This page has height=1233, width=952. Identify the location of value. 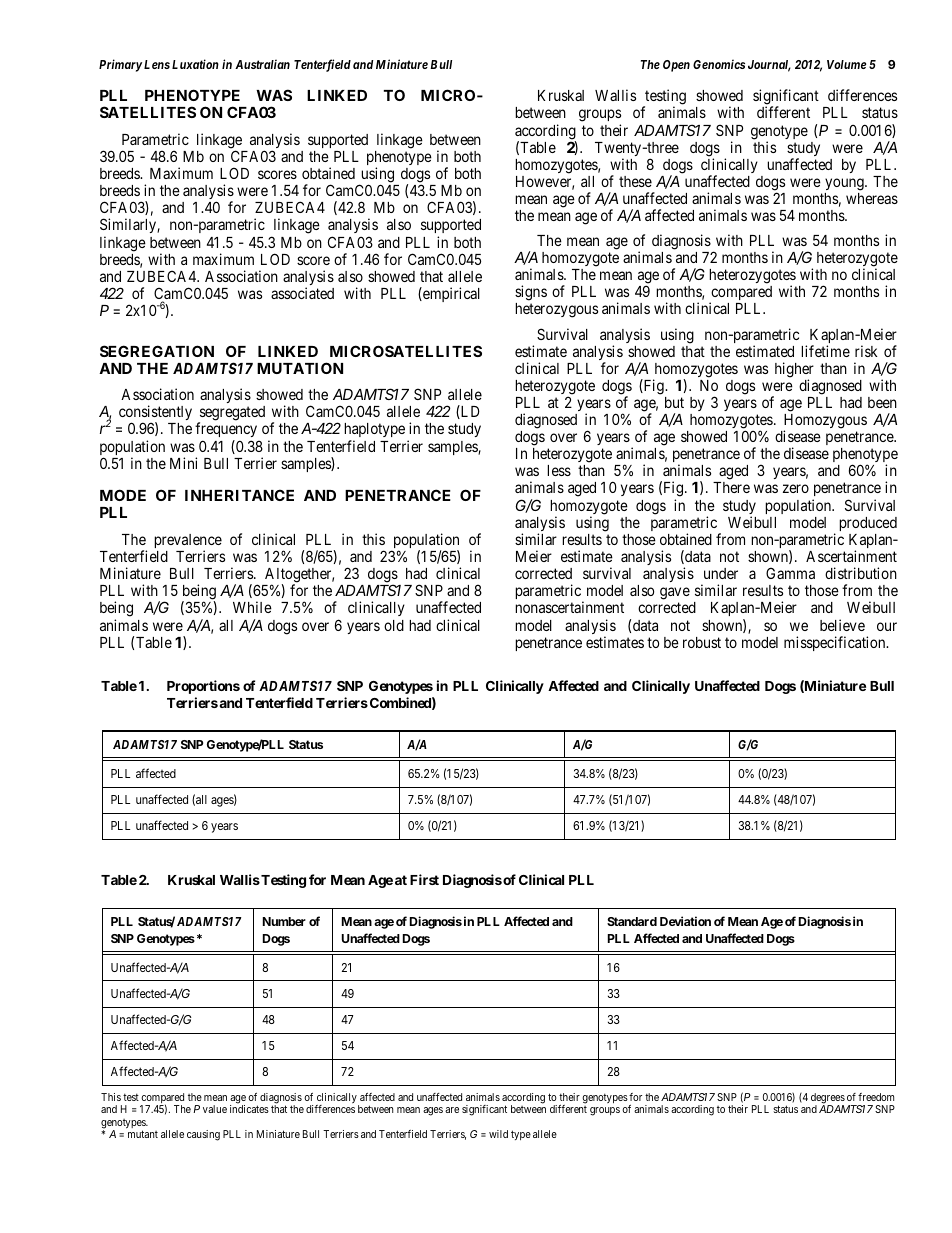
(215, 1109).
